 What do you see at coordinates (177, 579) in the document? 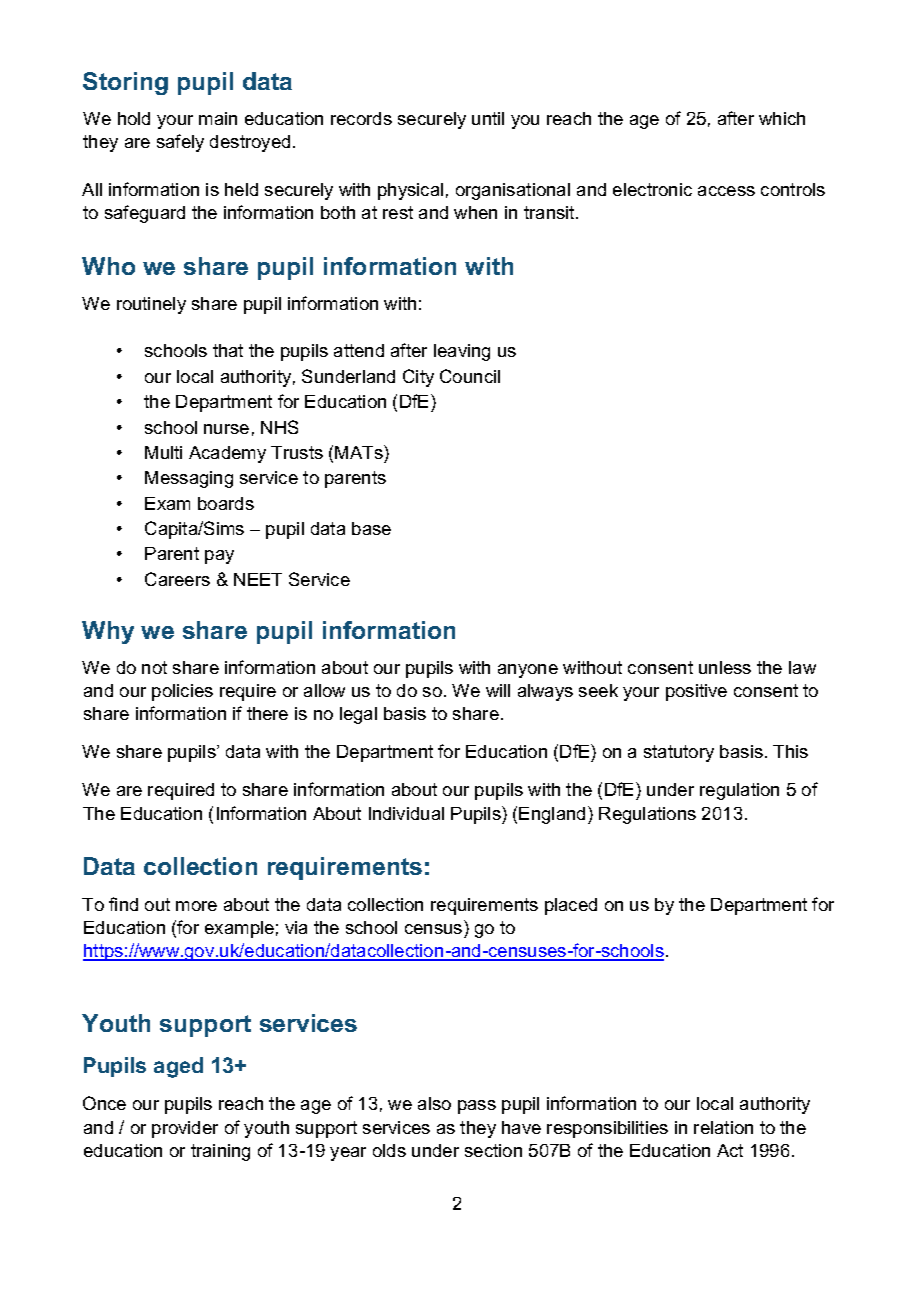
I see `Careers` at bounding box center [177, 579].
